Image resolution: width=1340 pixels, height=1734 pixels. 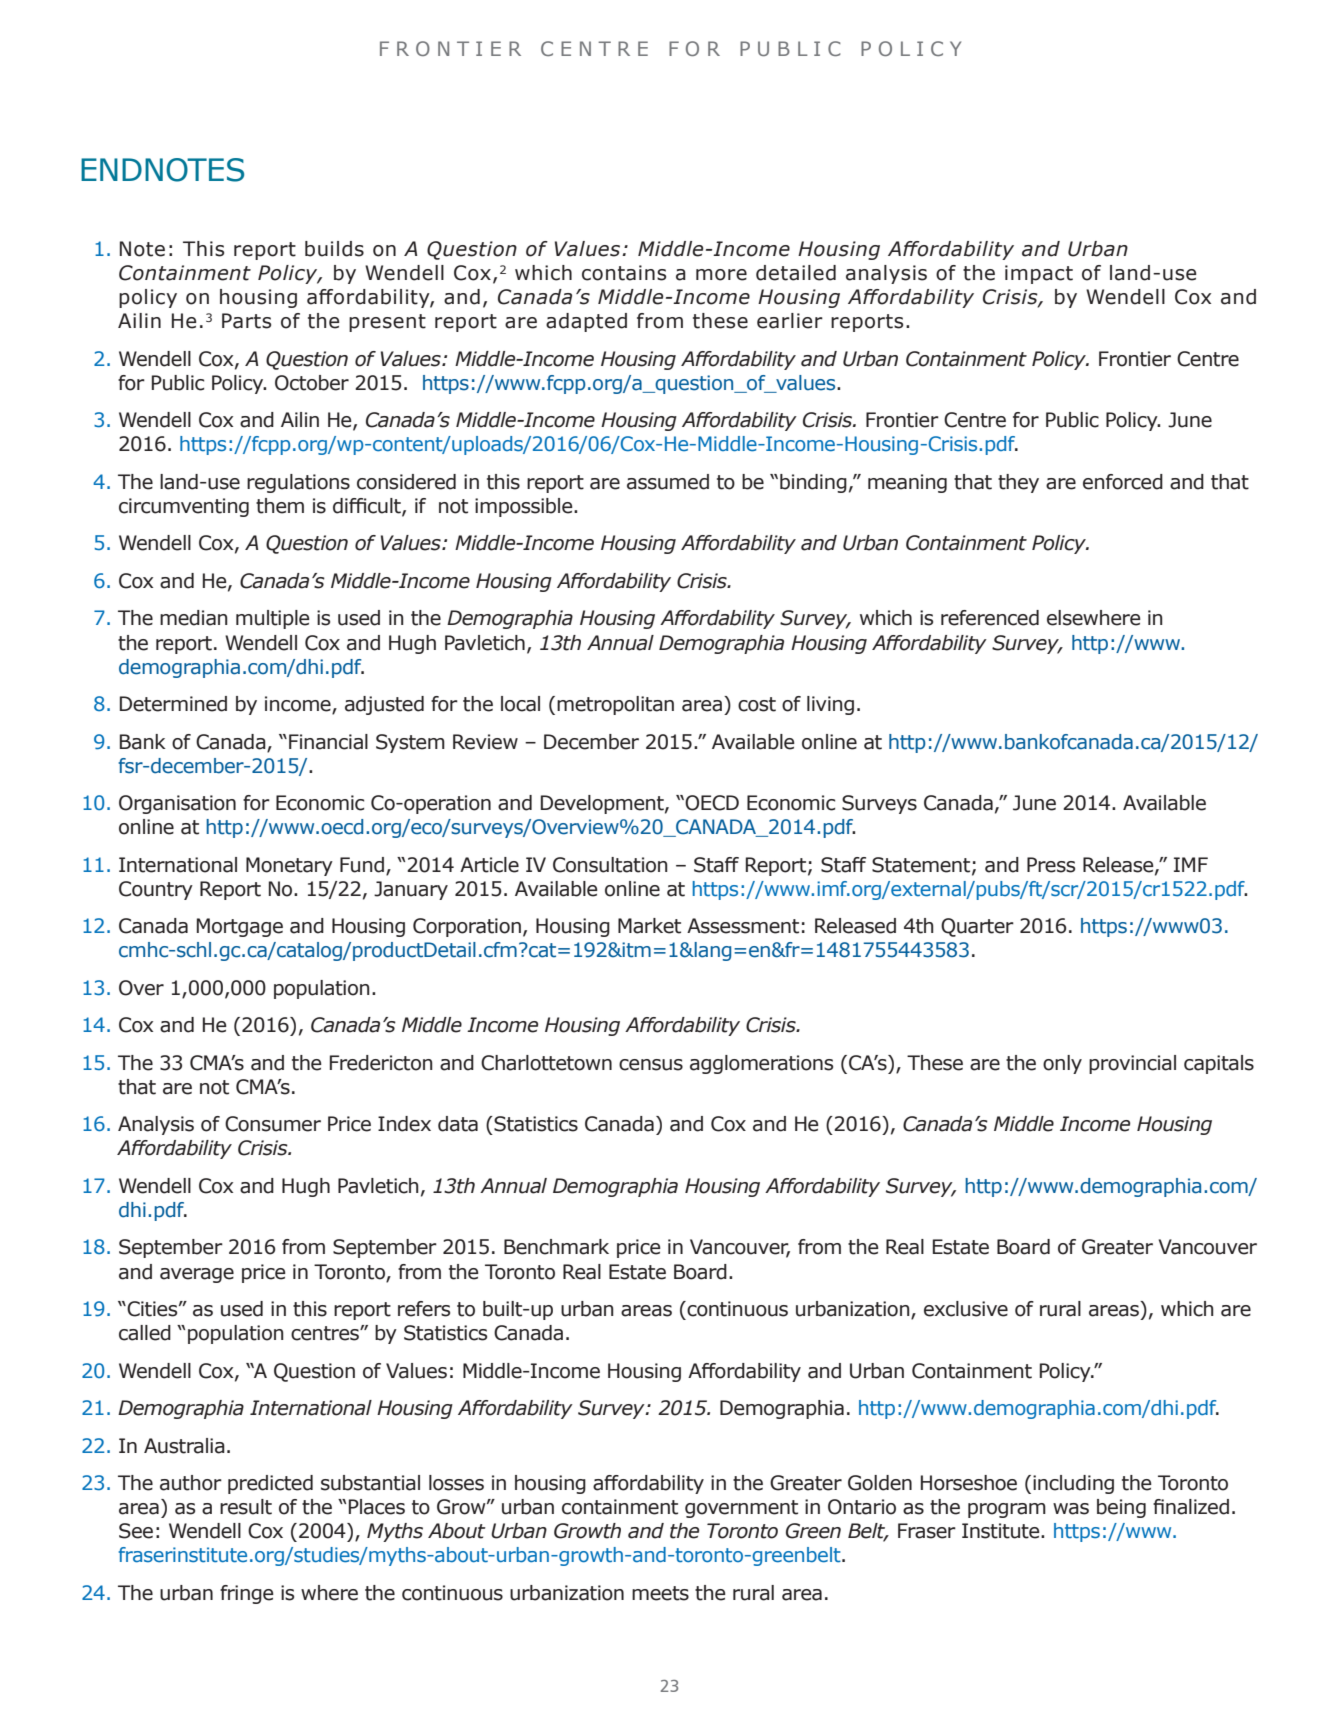 I want to click on only, so click(x=1062, y=1064).
